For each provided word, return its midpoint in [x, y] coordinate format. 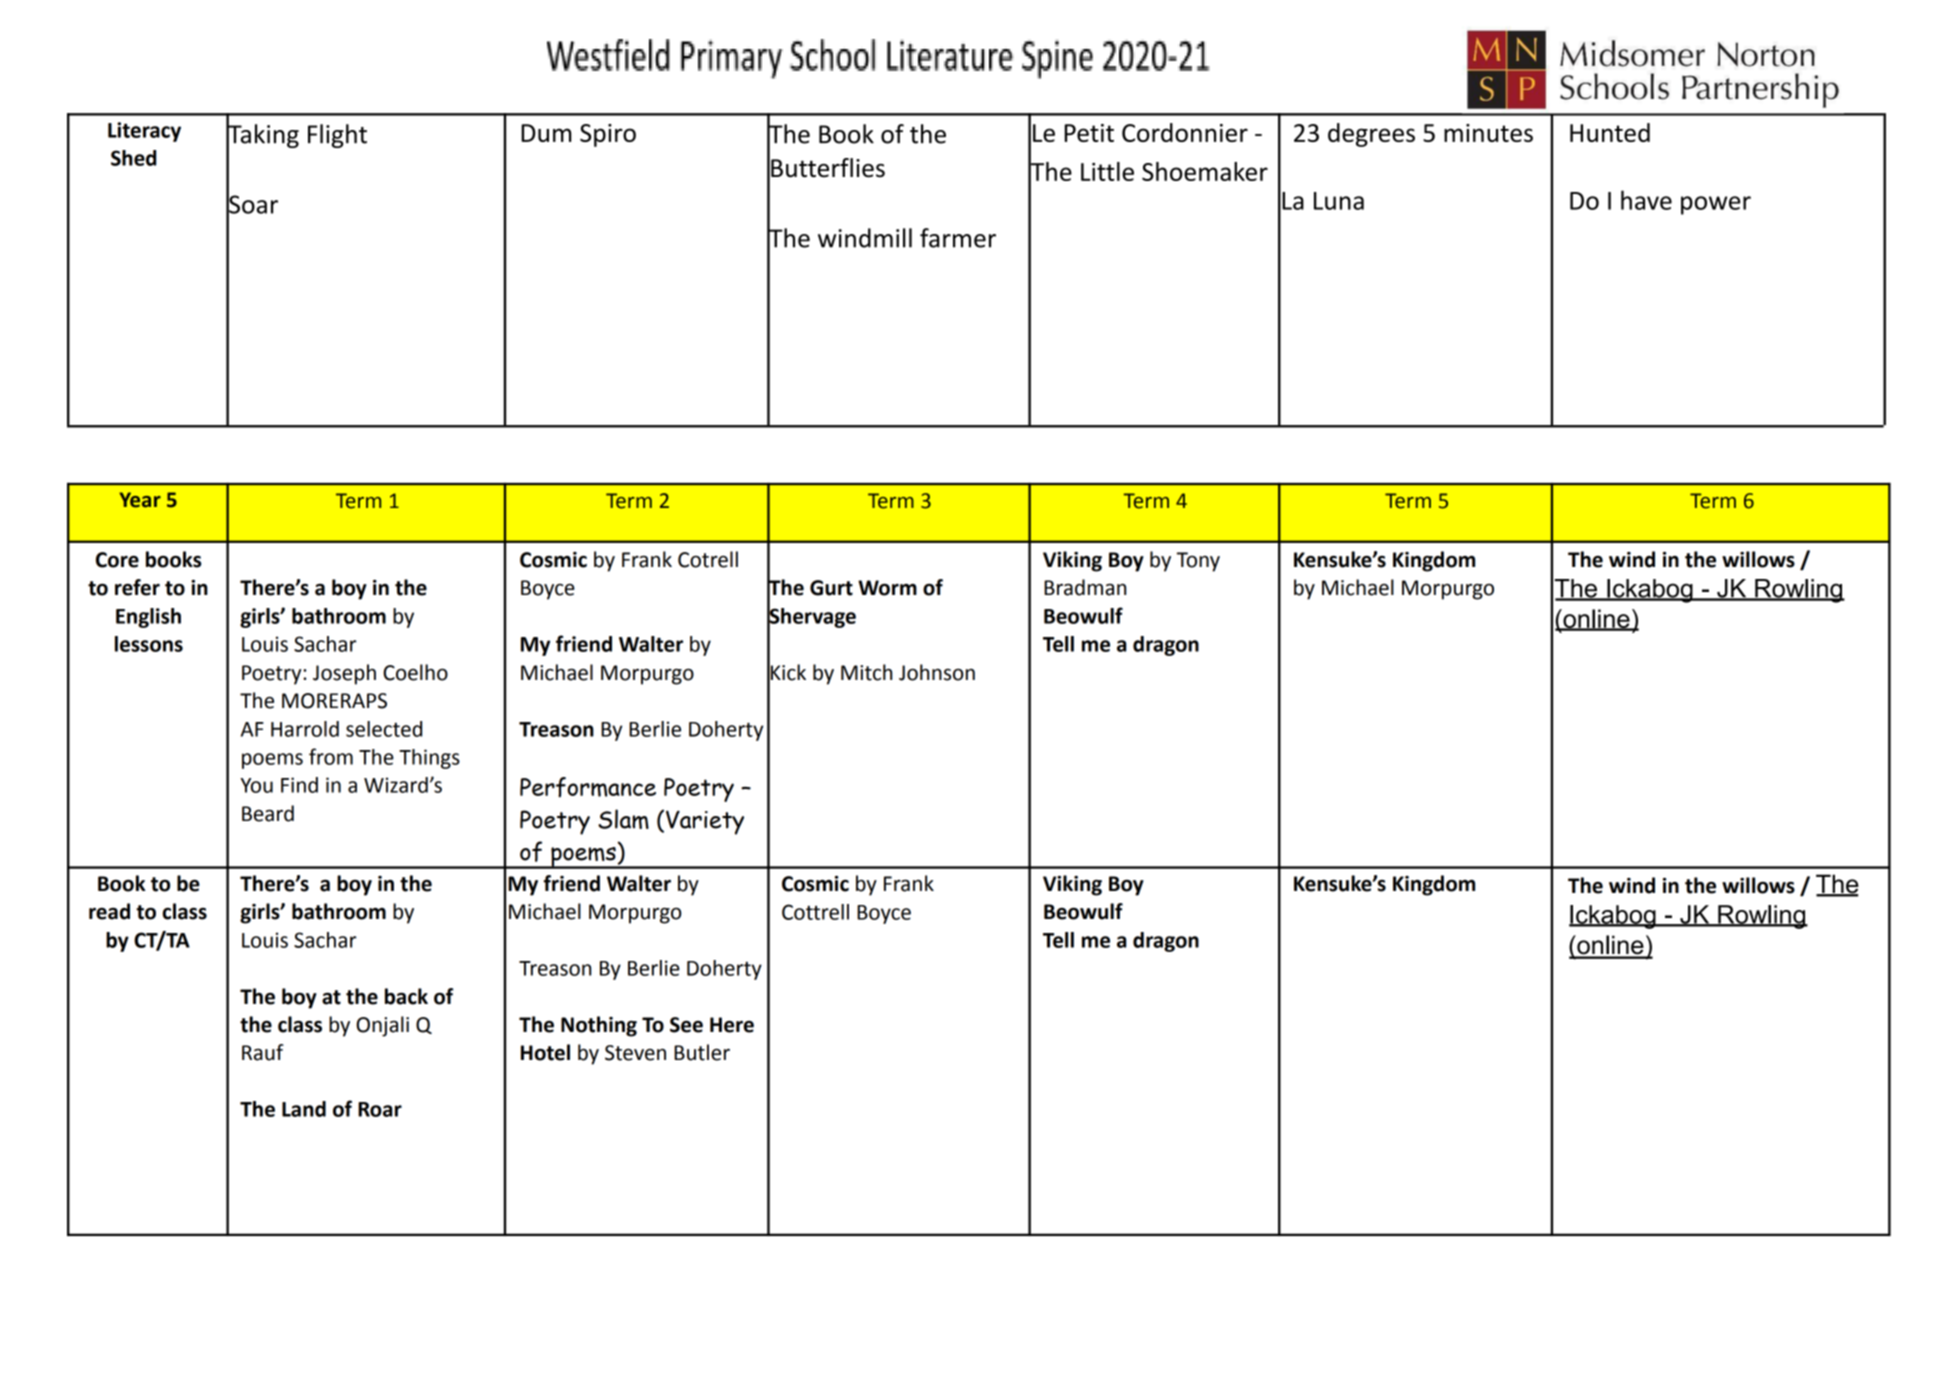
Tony [1198, 562]
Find [299, 785]
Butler [702, 1052]
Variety [705, 822]
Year [140, 500]
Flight [337, 136]
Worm [887, 588]
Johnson [937, 672]
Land [304, 1109]
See [686, 1025]
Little [1107, 171]
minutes [1488, 133]
